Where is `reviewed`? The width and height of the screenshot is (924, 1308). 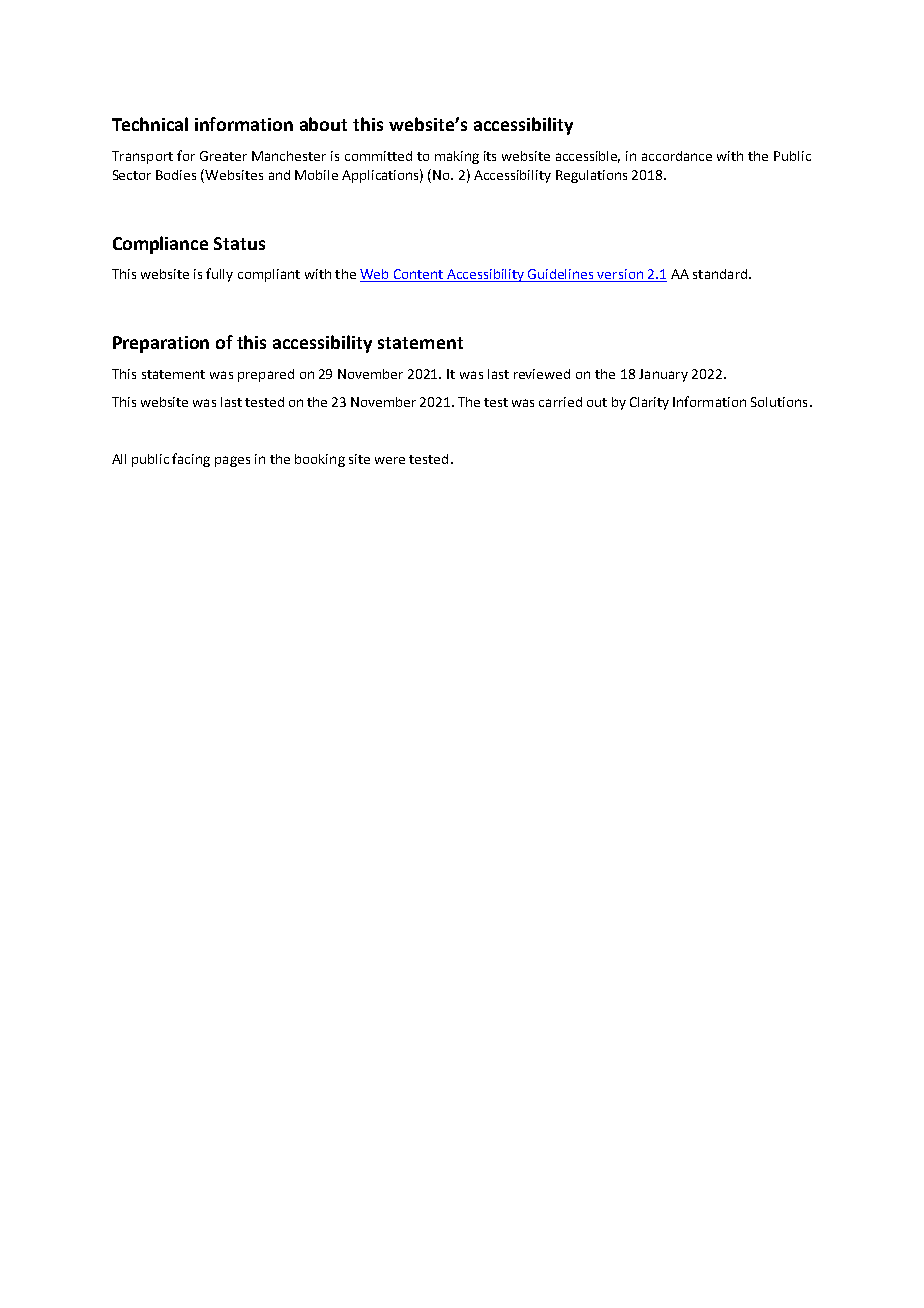 reviewed is located at coordinates (542, 374).
